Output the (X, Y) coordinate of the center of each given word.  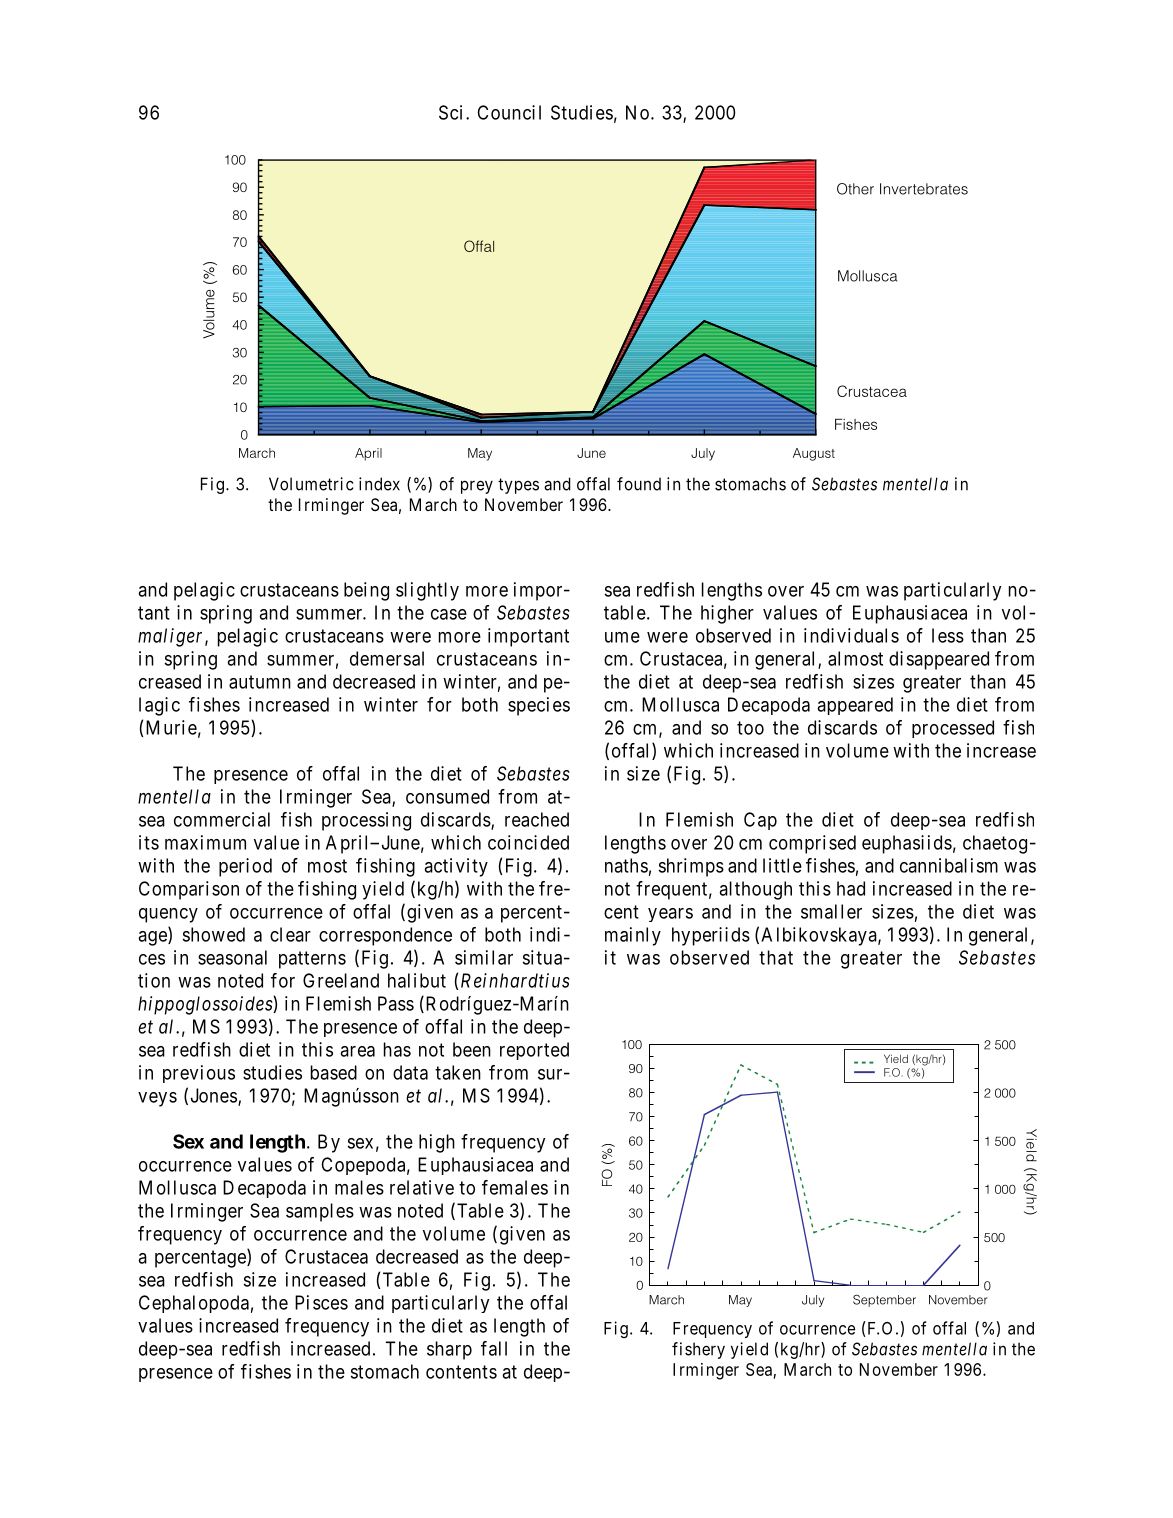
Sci (450, 112)
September (884, 1301)
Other (855, 189)
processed (953, 729)
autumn (260, 682)
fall (494, 1348)
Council (509, 112)
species (539, 706)
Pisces (321, 1302)
